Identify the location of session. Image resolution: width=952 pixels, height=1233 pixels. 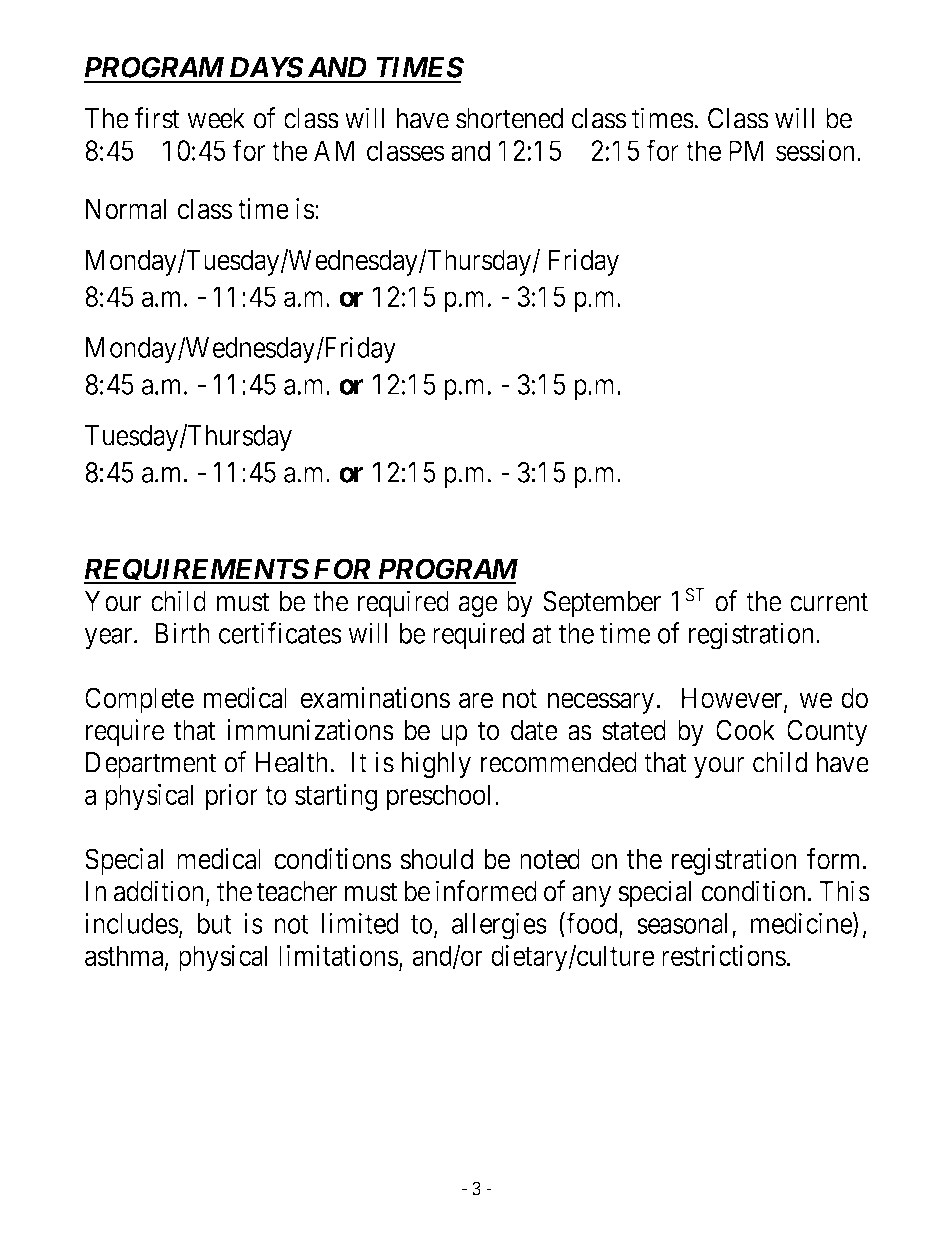
(817, 150).
